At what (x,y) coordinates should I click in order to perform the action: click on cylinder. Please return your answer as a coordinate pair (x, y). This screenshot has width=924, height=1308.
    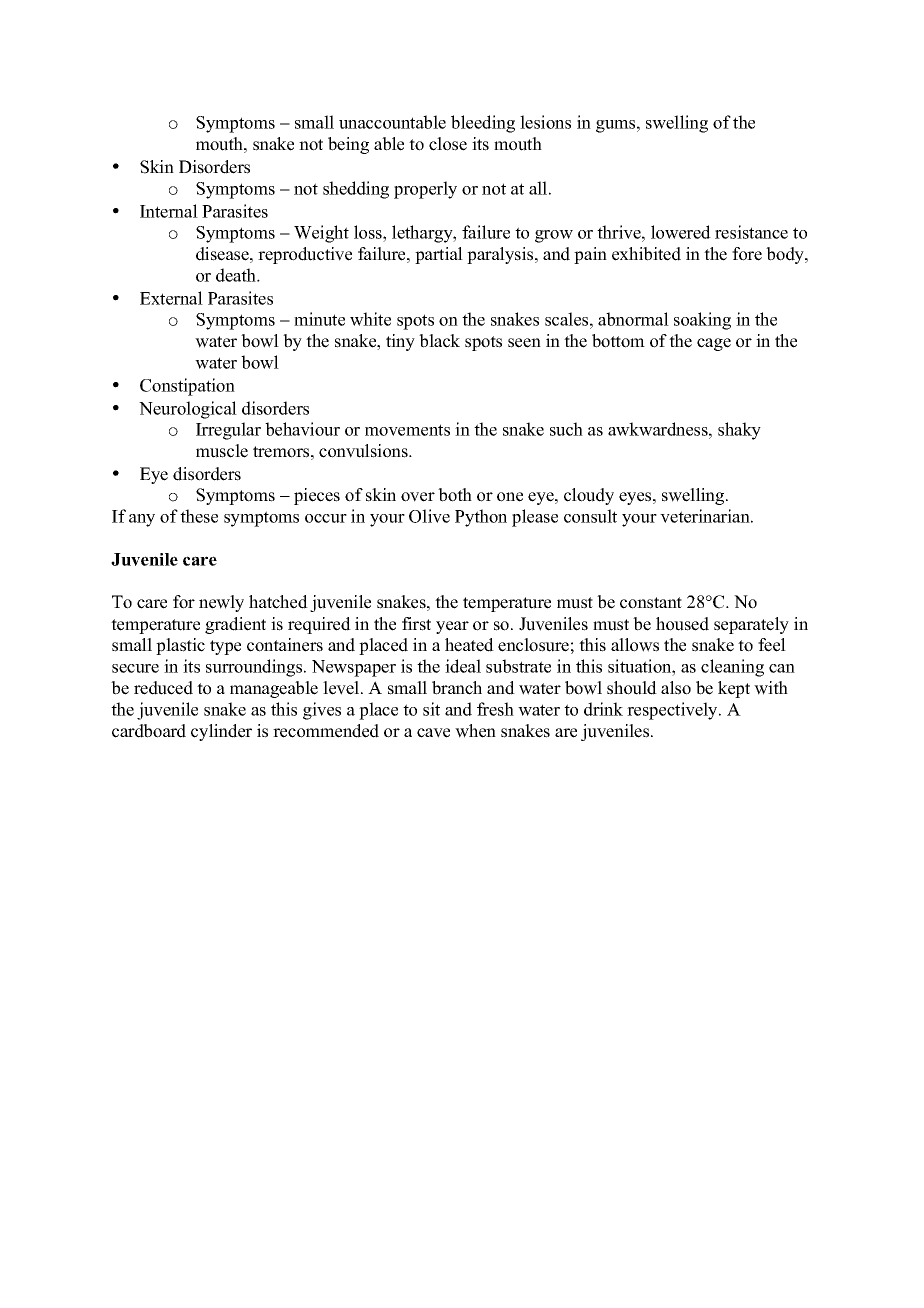
    Looking at the image, I should click on (221, 732).
